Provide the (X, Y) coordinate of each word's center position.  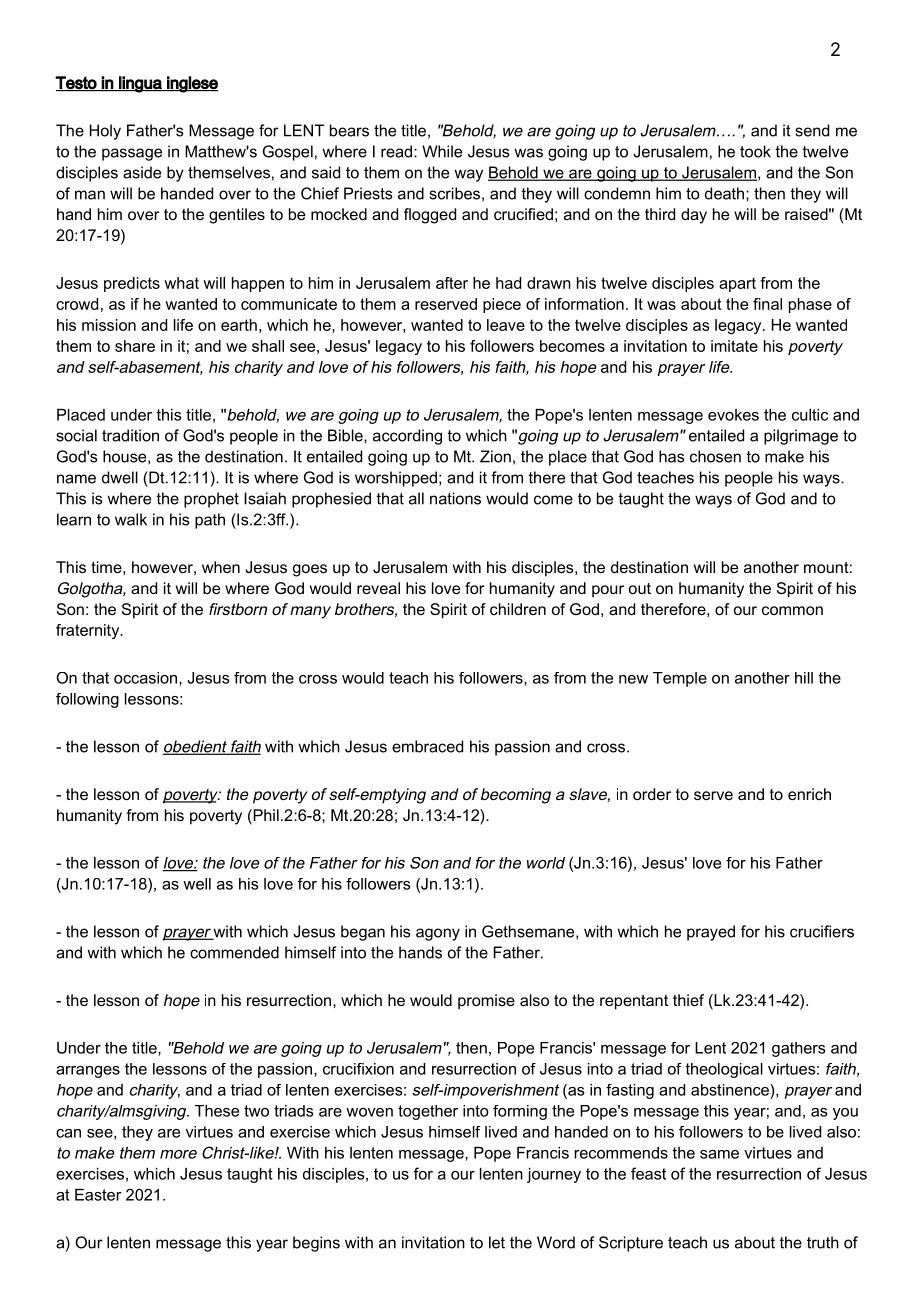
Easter (98, 1195)
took (755, 151)
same (719, 1154)
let (497, 1242)
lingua (140, 84)
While (442, 151)
